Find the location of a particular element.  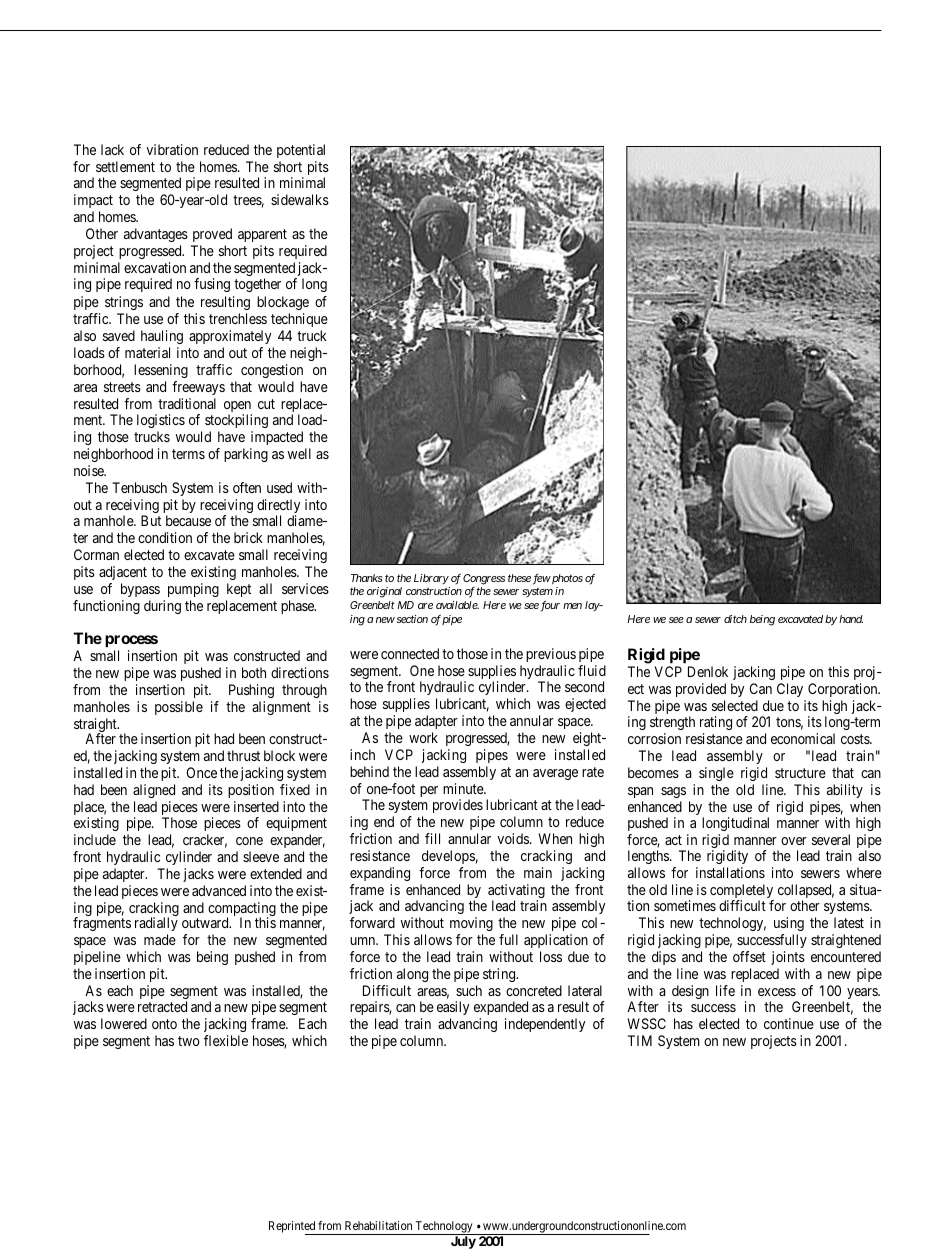

advantages is located at coordinates (156, 235).
